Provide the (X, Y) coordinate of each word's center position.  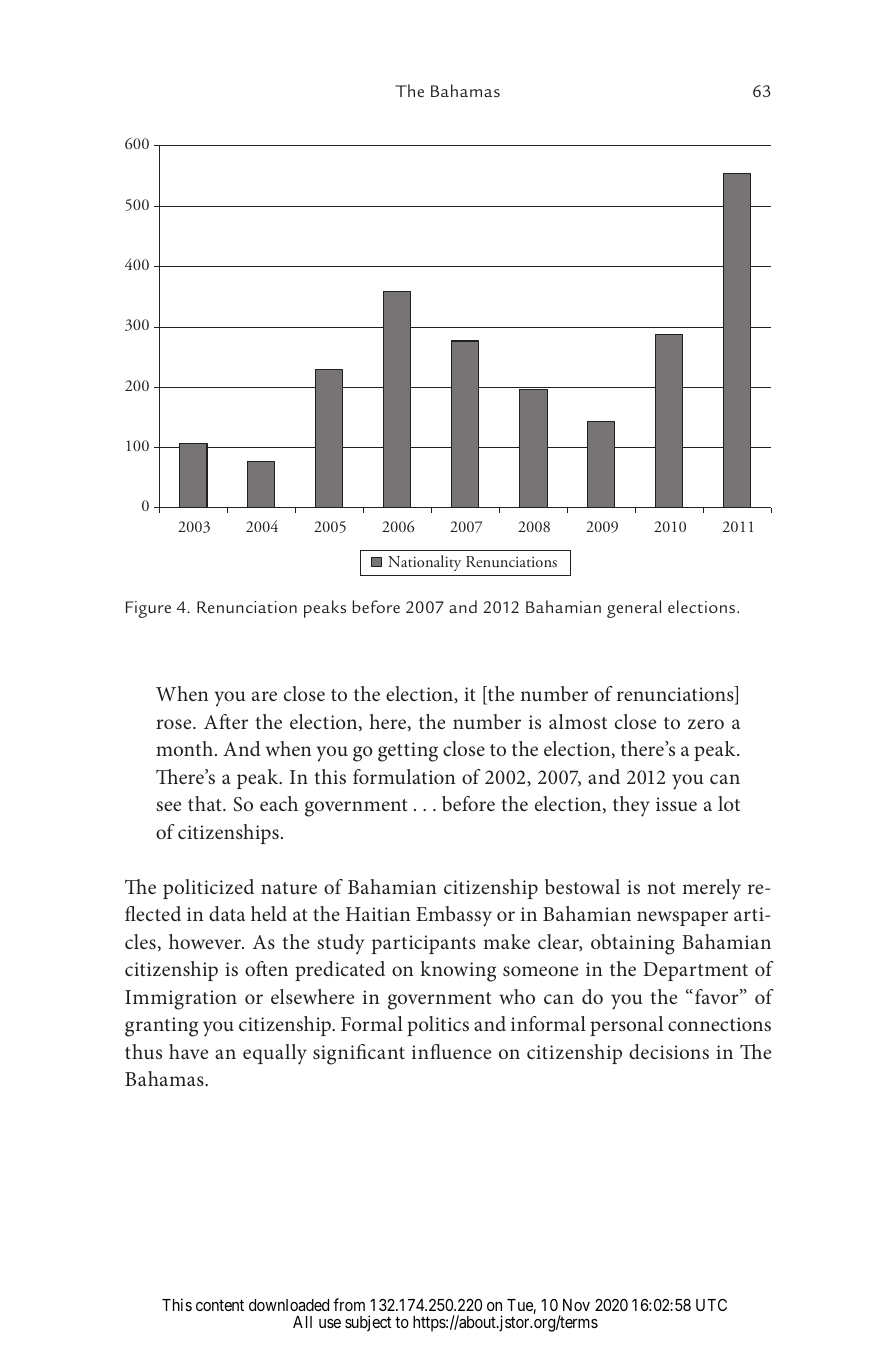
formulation (404, 776)
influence (451, 1051)
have (188, 1051)
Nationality (424, 563)
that (206, 803)
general (634, 609)
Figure (148, 609)
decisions (669, 1051)
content (220, 1305)
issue (676, 804)
